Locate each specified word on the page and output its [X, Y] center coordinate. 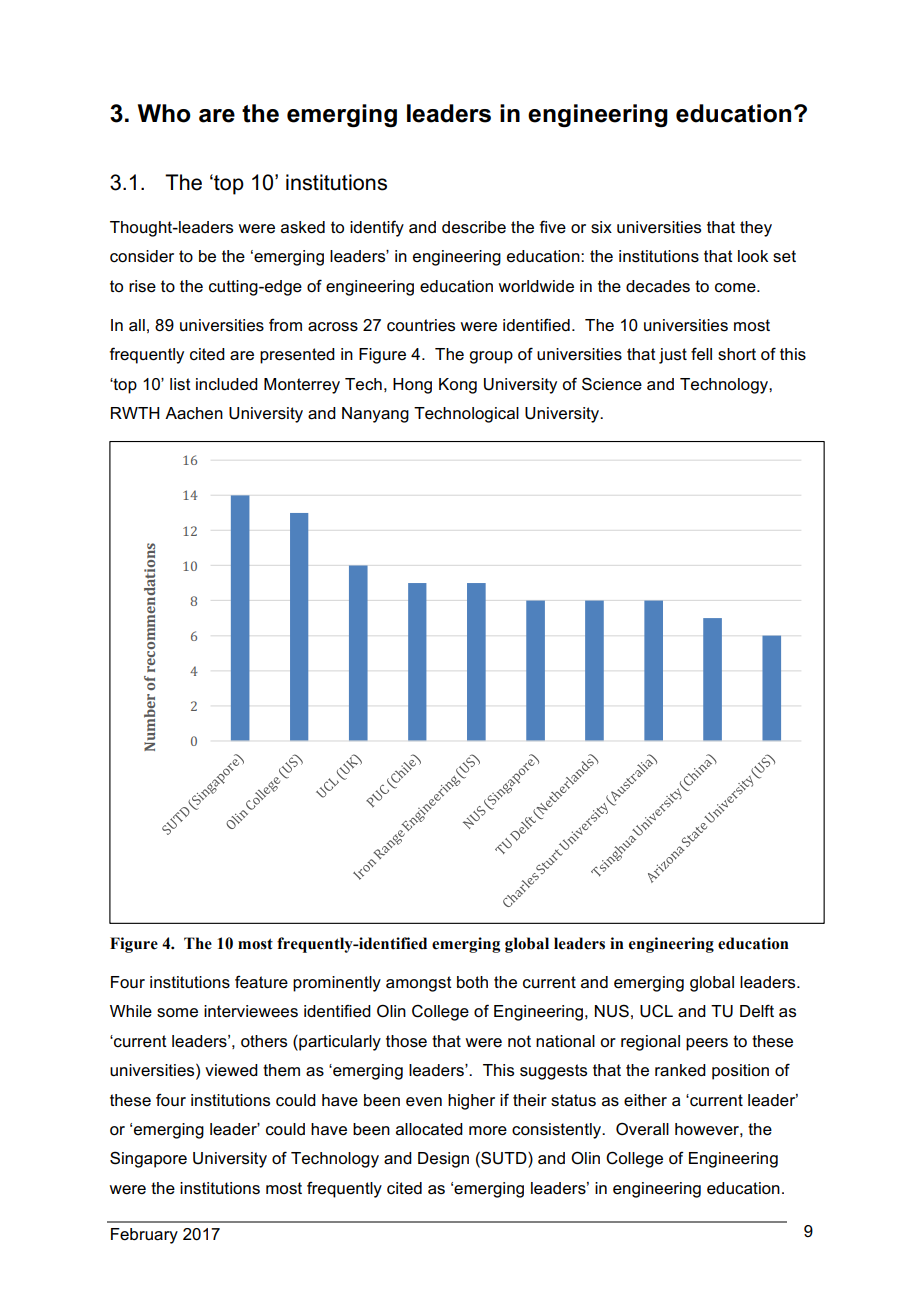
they [756, 229]
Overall [642, 1129]
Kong [458, 386]
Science [612, 384]
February [144, 1236]
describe [474, 227]
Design [443, 1160]
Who [164, 113]
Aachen [194, 413]
